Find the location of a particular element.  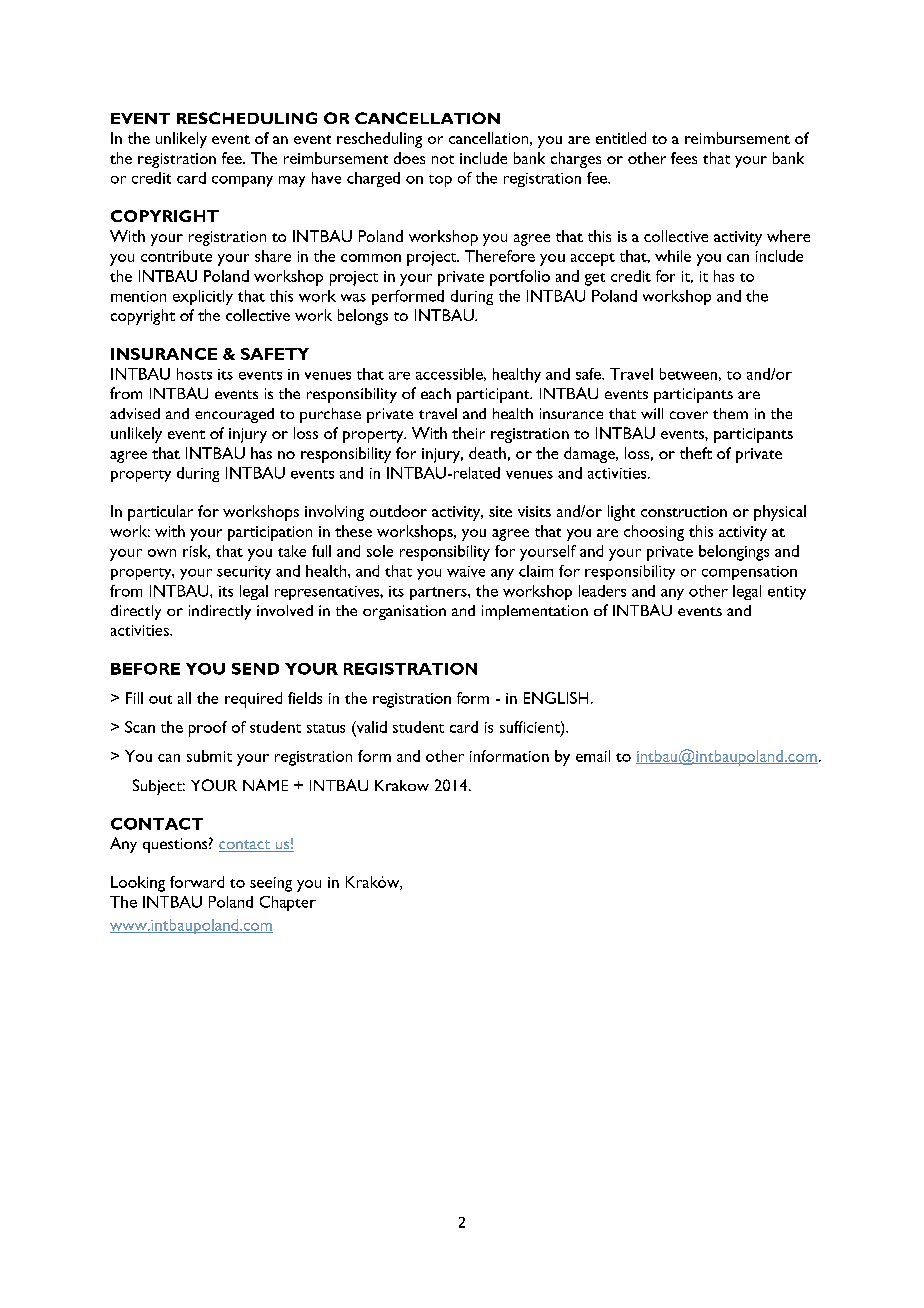

Chapter is located at coordinates (288, 903).
